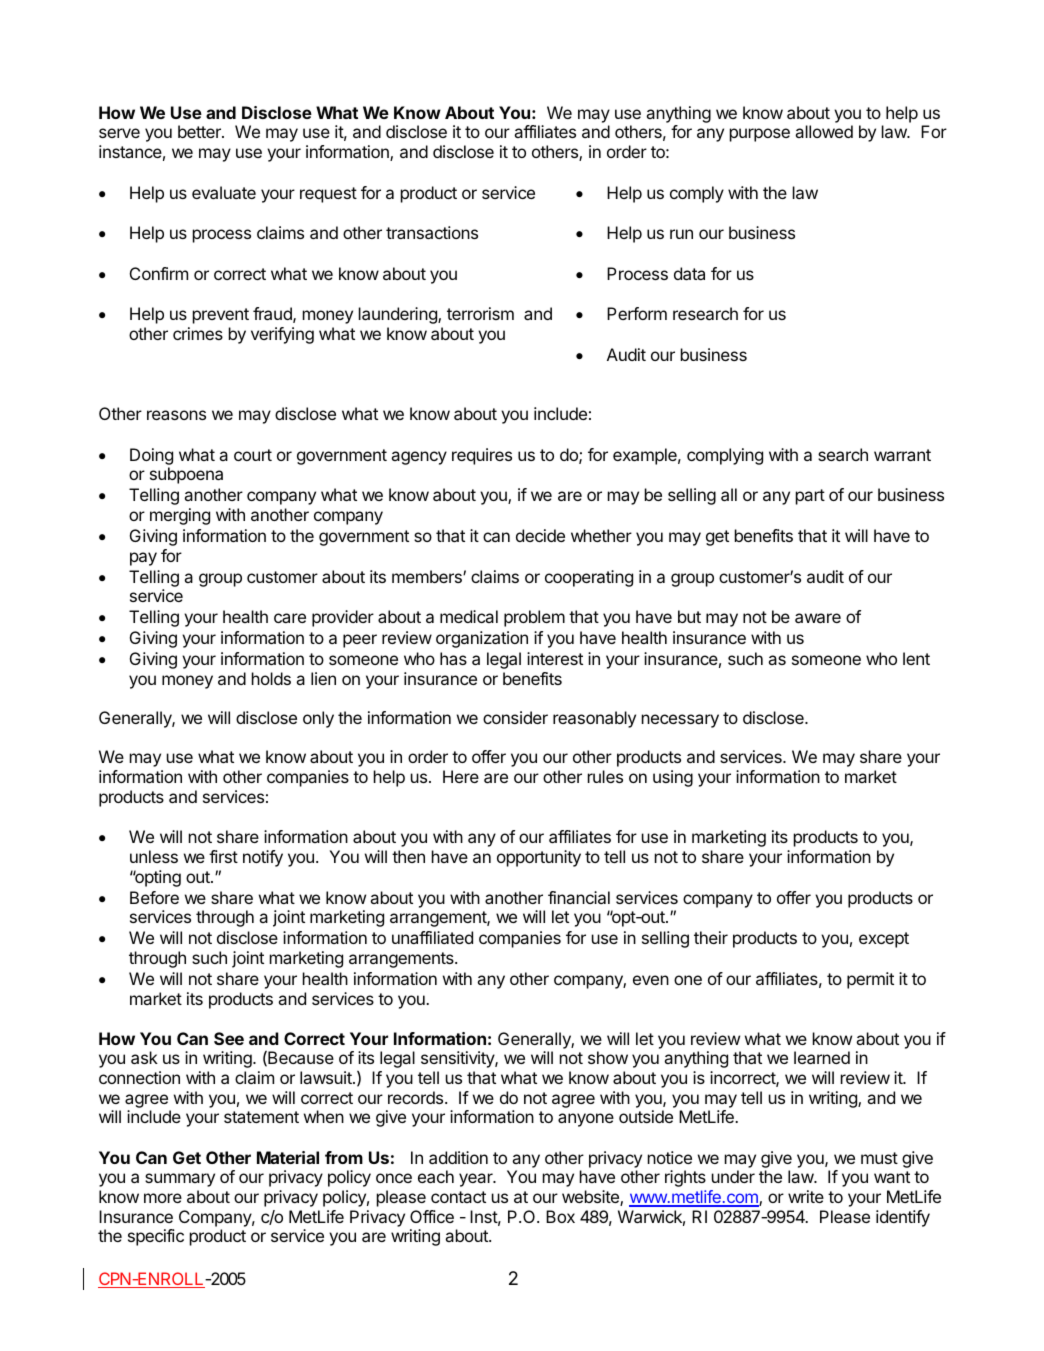 The image size is (1044, 1351). I want to click on evaluate, so click(224, 192).
